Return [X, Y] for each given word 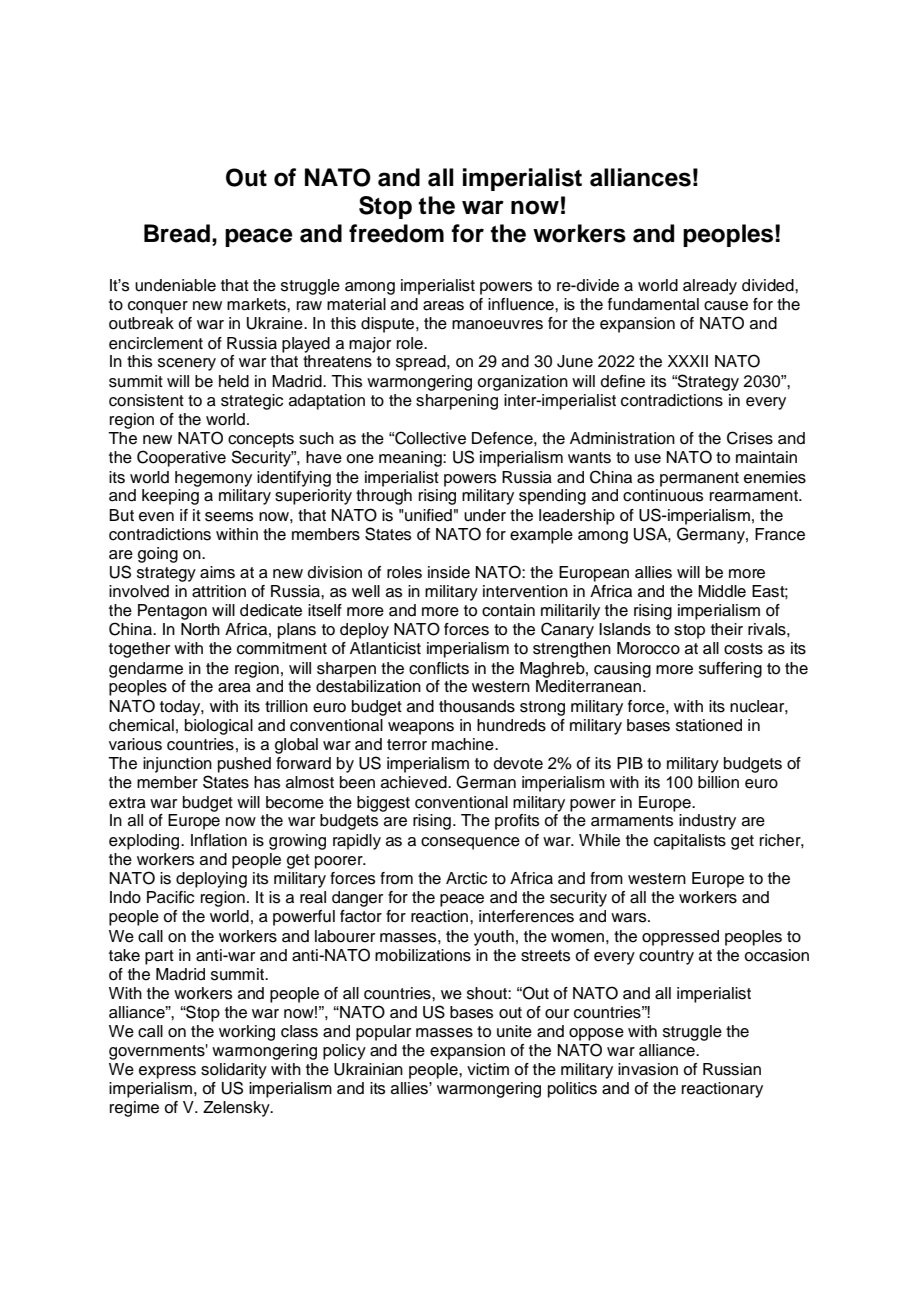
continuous [663, 495]
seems [229, 517]
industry [707, 822]
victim [488, 1069]
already [710, 287]
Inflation [219, 840]
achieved [415, 782]
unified [427, 515]
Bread [177, 233]
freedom [396, 233]
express [167, 1072]
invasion [648, 1069]
